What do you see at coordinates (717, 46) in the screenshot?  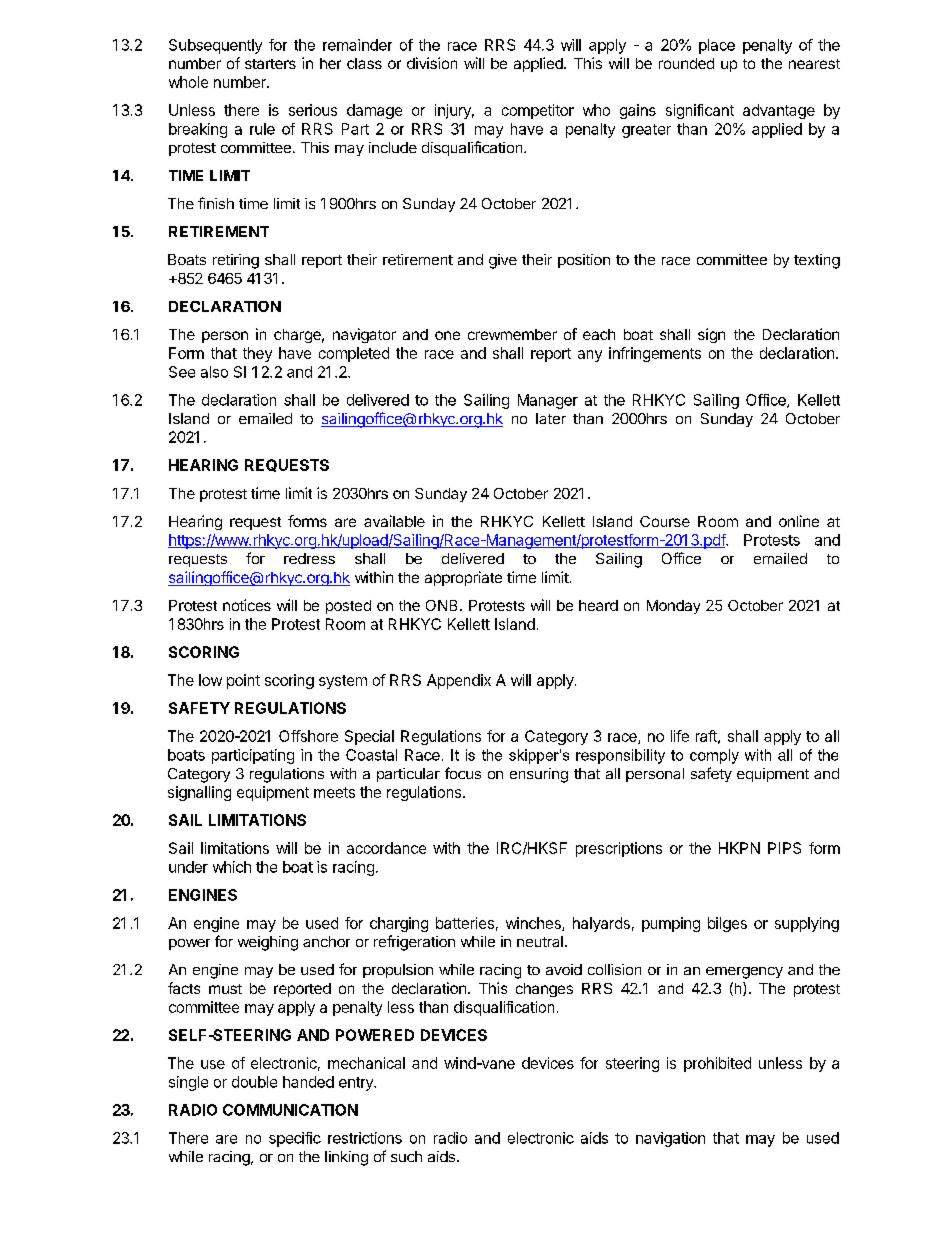 I see `place` at bounding box center [717, 46].
